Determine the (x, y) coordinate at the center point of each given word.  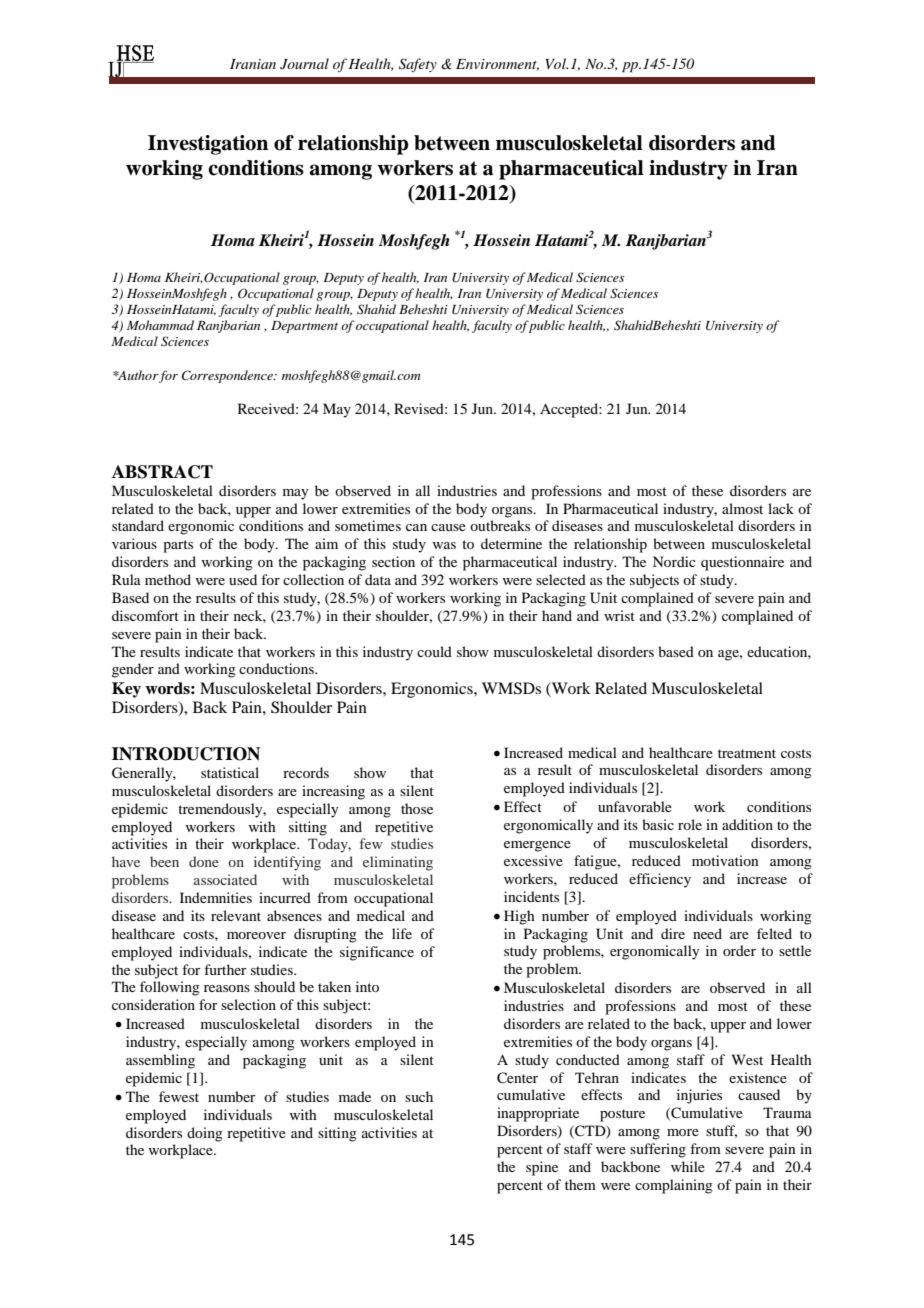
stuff (721, 1131)
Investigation (208, 145)
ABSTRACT (162, 472)
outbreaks (500, 525)
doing (205, 1134)
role (690, 824)
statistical (230, 772)
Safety (418, 65)
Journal (304, 64)
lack (781, 508)
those (417, 808)
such (419, 1096)
